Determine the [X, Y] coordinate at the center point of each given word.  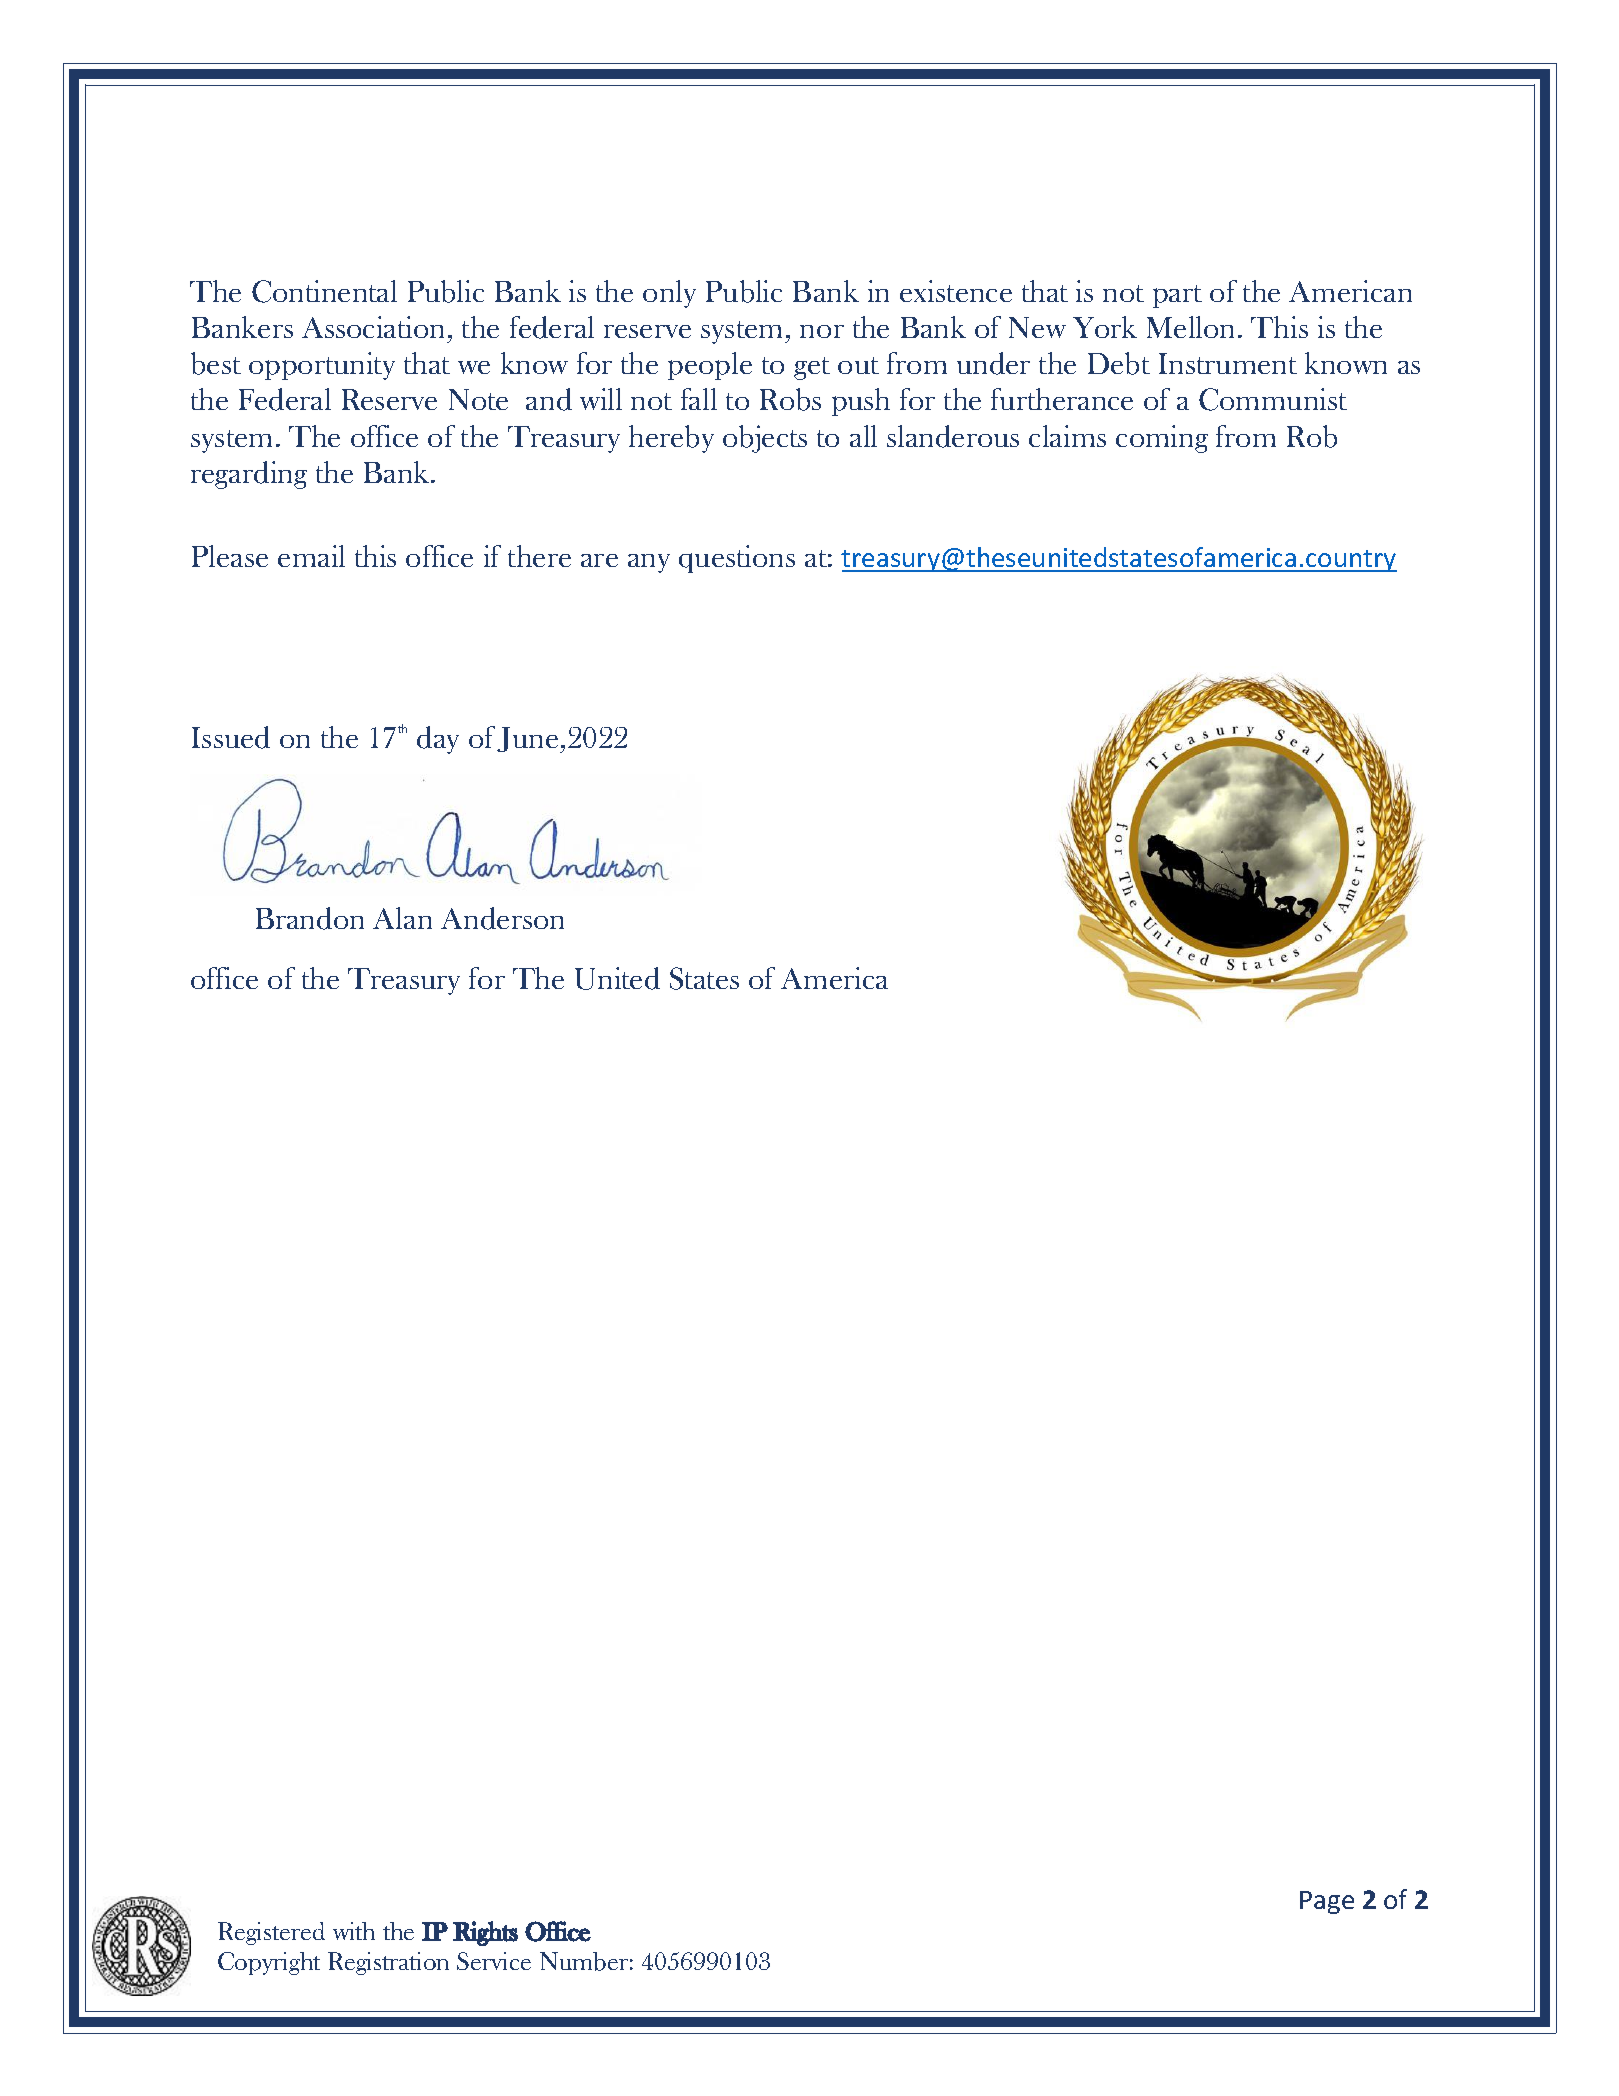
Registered [271, 1933]
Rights [485, 1933]
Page [1327, 1902]
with [354, 1931]
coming [1162, 439]
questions [737, 559]
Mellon [1190, 327]
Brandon [310, 918]
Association [375, 327]
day [438, 740]
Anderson [502, 918]
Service [494, 1961]
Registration [388, 1963]
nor [822, 331]
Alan [402, 918]
